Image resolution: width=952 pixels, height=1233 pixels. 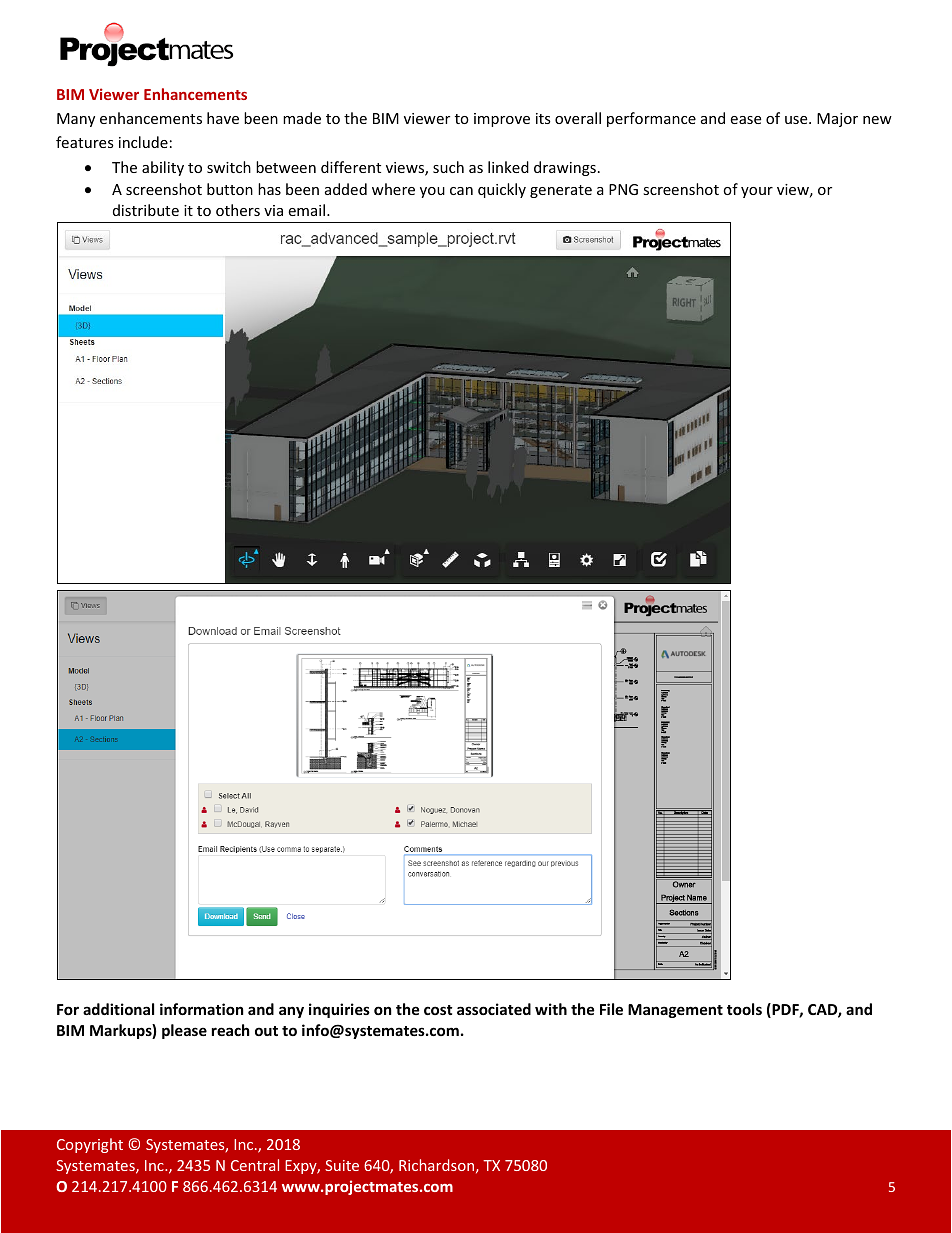 What do you see at coordinates (461, 191) in the screenshot?
I see `can` at bounding box center [461, 191].
